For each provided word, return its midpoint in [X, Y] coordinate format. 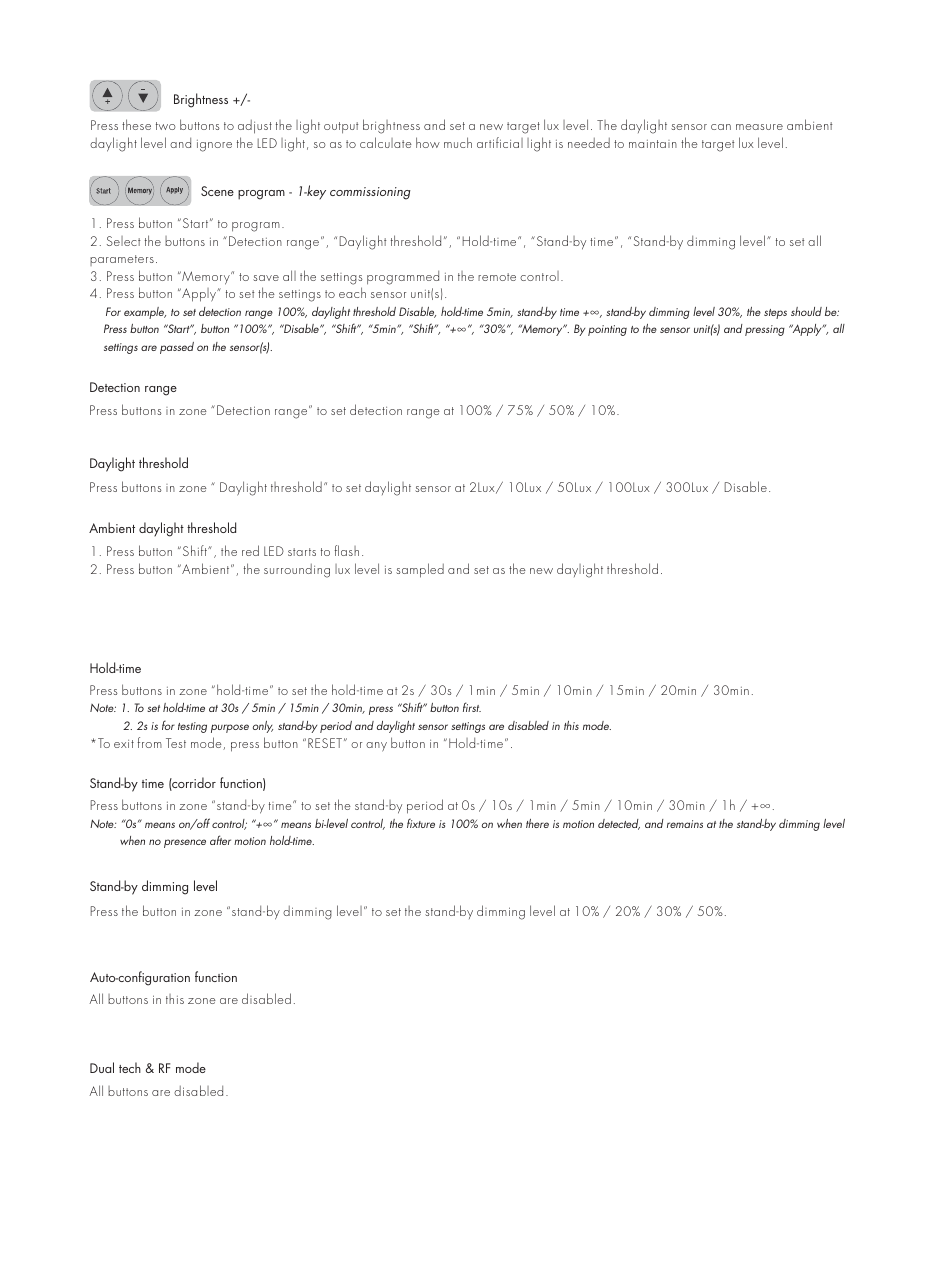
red [250, 550]
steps [775, 314]
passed [177, 348]
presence [185, 843]
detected [619, 824]
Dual [102, 1067]
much [458, 142]
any [376, 747]
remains [685, 824]
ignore [214, 146]
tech [130, 1067]
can [721, 127]
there [537, 823]
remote [497, 277]
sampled [420, 570]
